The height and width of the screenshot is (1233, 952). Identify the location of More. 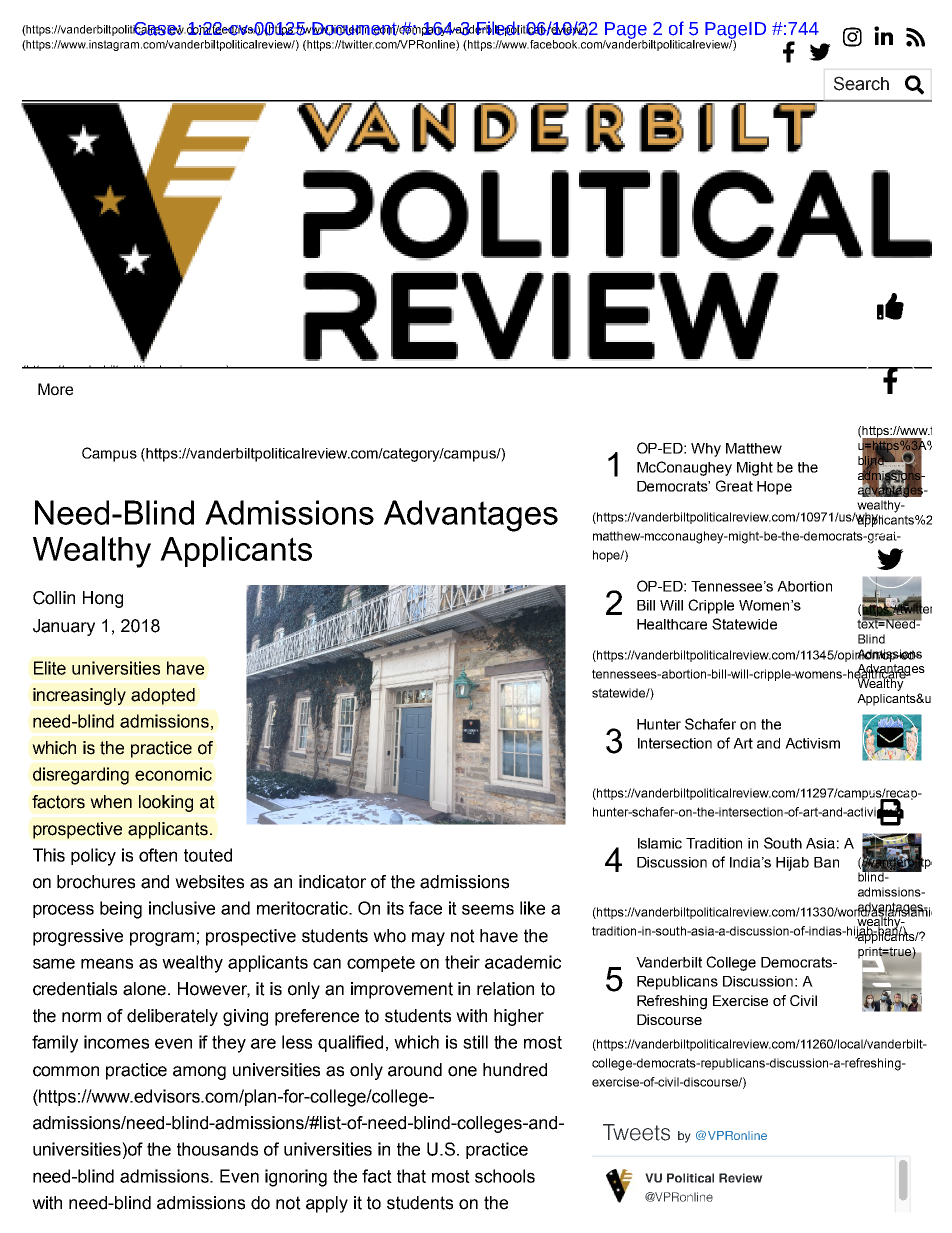
(55, 389).
